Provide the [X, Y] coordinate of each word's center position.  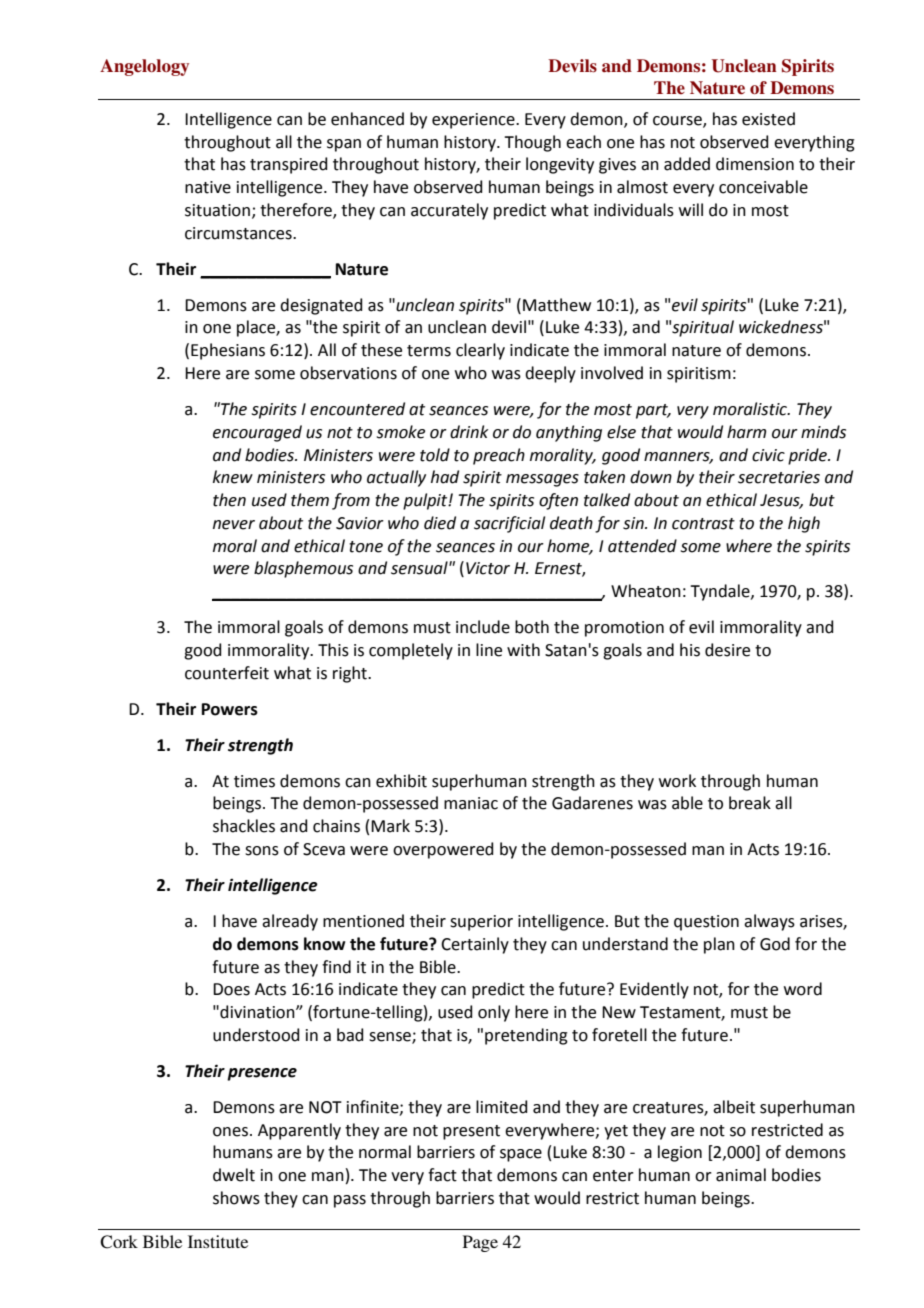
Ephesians [228, 351]
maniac [471, 803]
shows [236, 1198]
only [494, 1013]
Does [231, 989]
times [254, 781]
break [750, 803]
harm [746, 432]
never [234, 525]
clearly [480, 351]
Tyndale [721, 592]
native [208, 187]
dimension [755, 164]
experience [474, 121]
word [803, 989]
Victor [488, 568]
